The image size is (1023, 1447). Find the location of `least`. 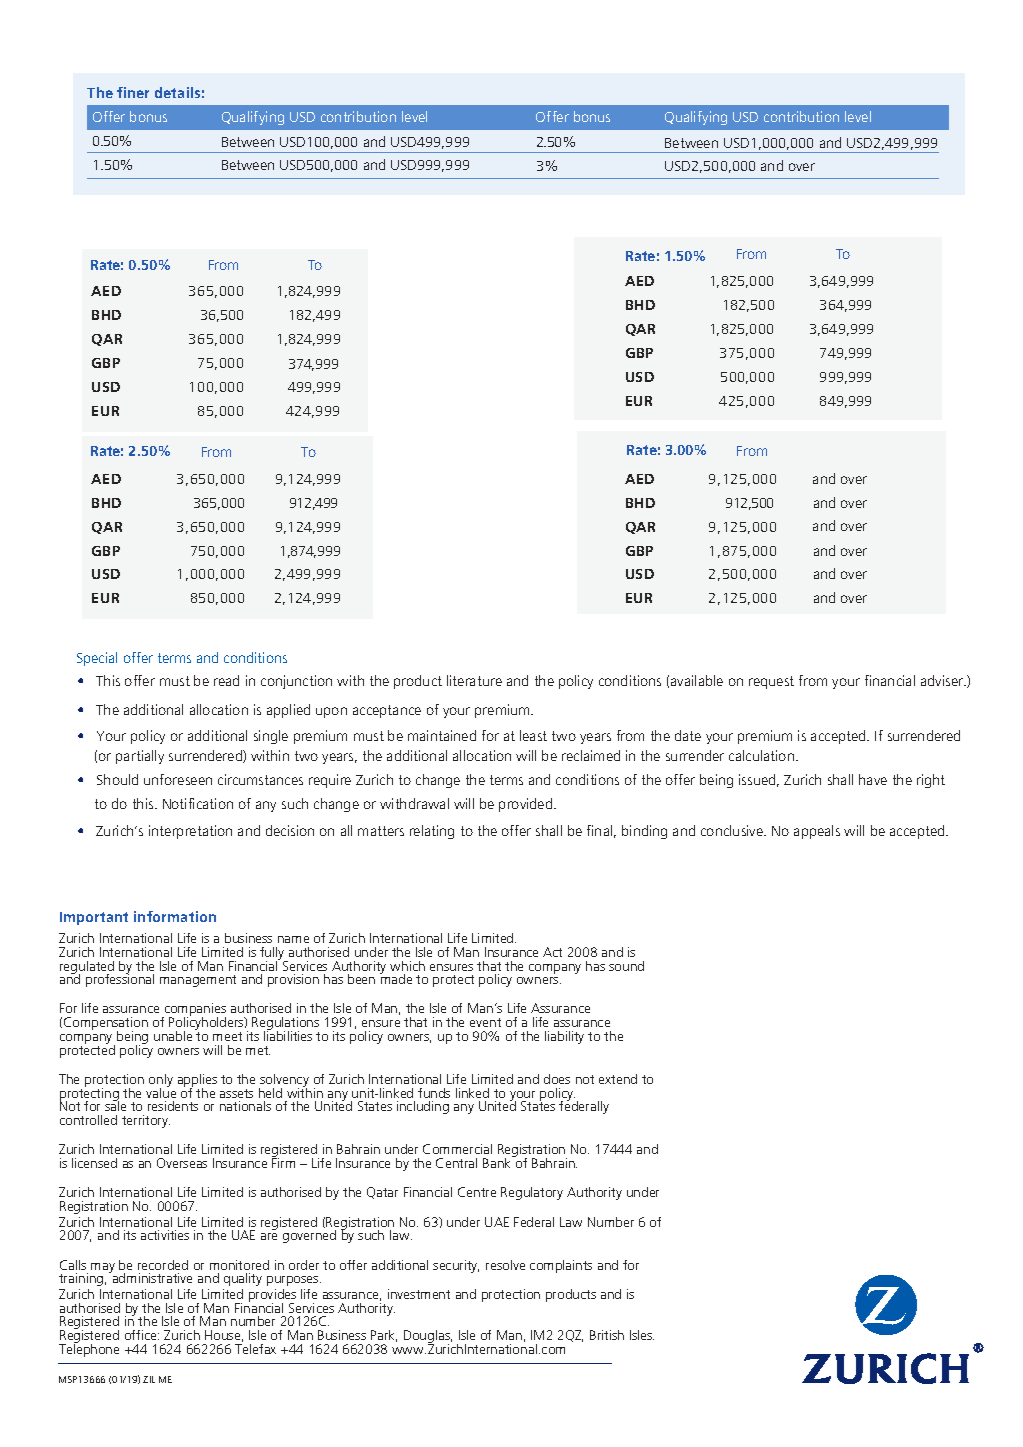

least is located at coordinates (533, 735).
